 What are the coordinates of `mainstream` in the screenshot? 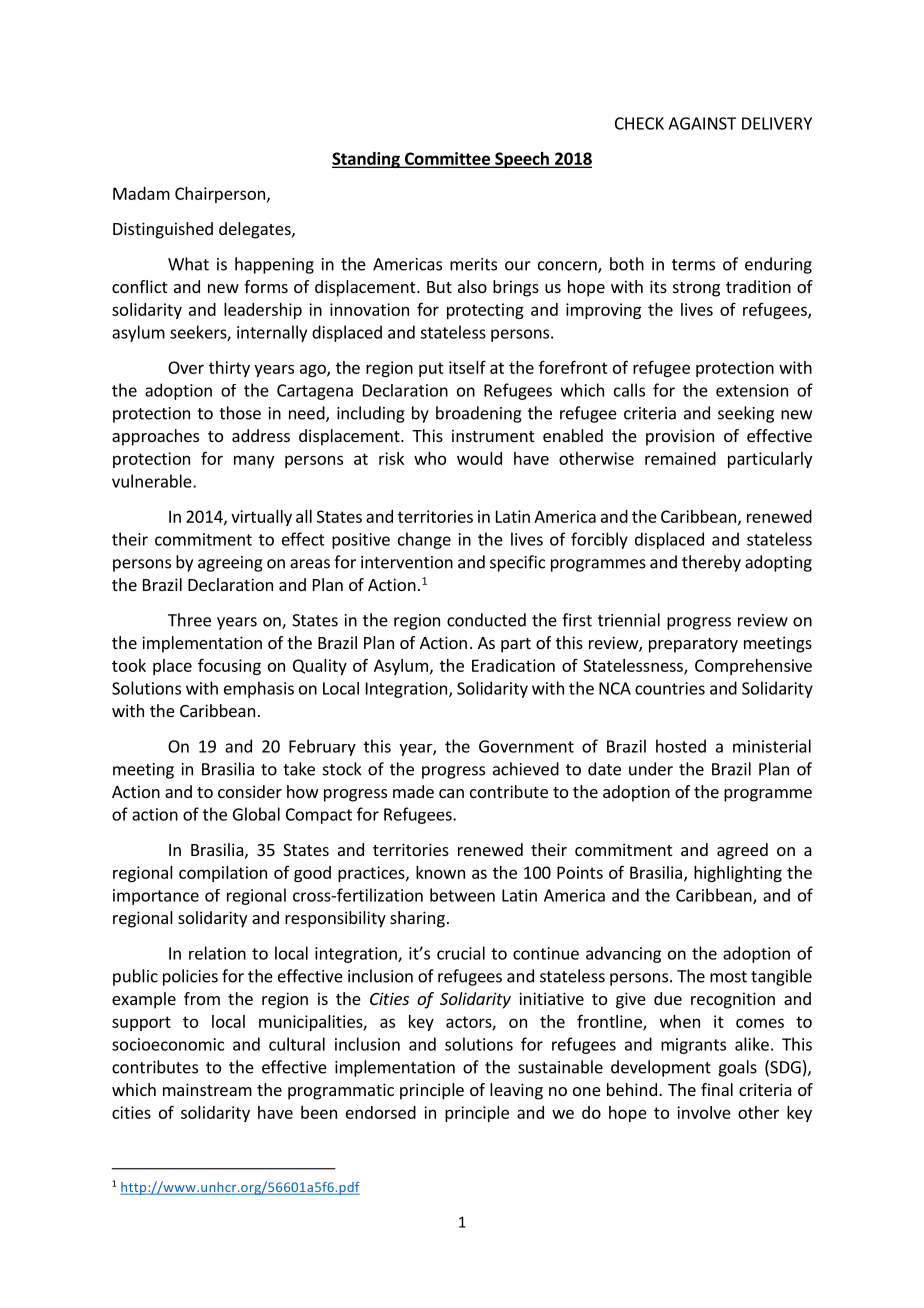 It's located at (207, 1089).
